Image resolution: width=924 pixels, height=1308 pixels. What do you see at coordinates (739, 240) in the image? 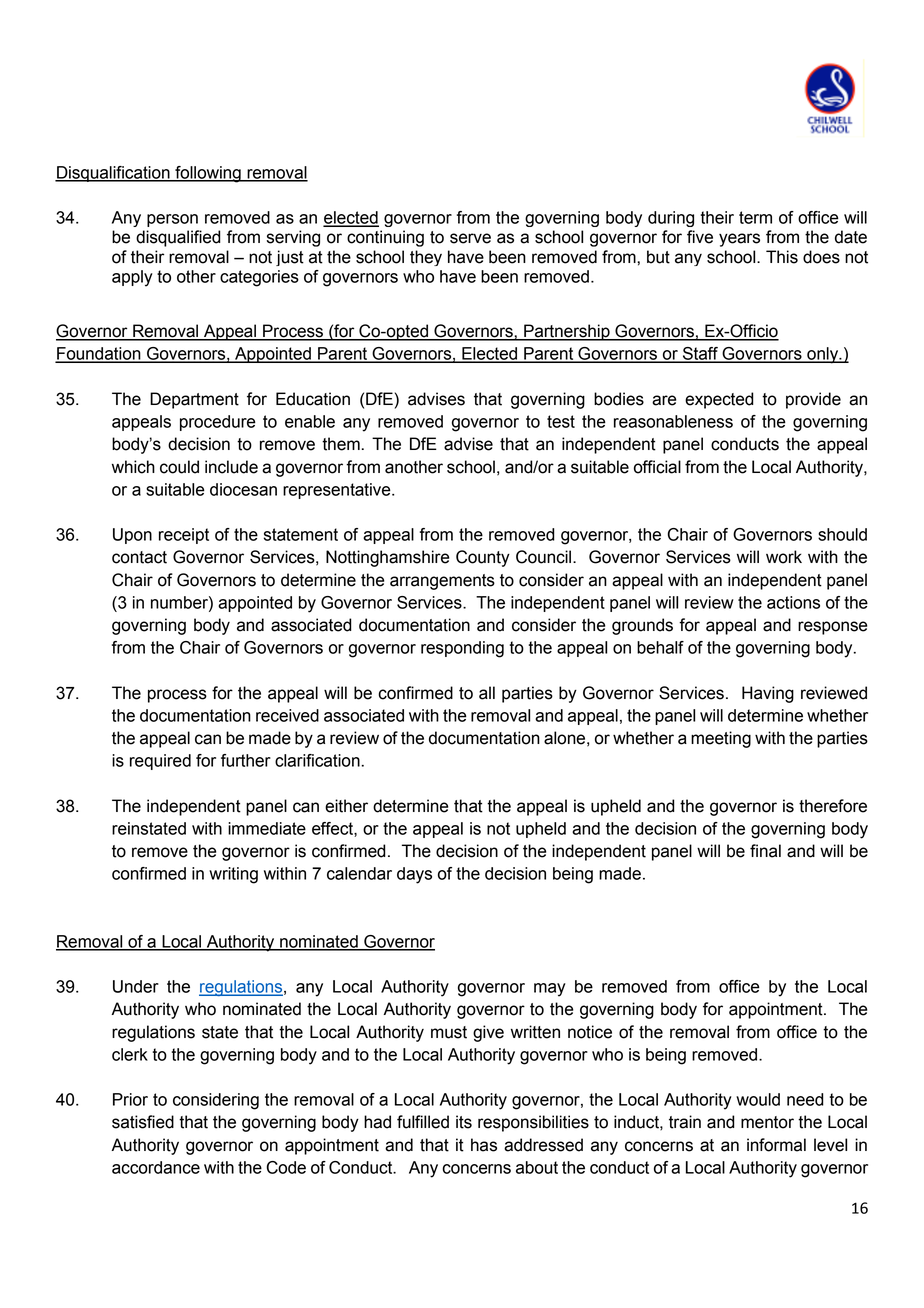
I see `years` at bounding box center [739, 240].
